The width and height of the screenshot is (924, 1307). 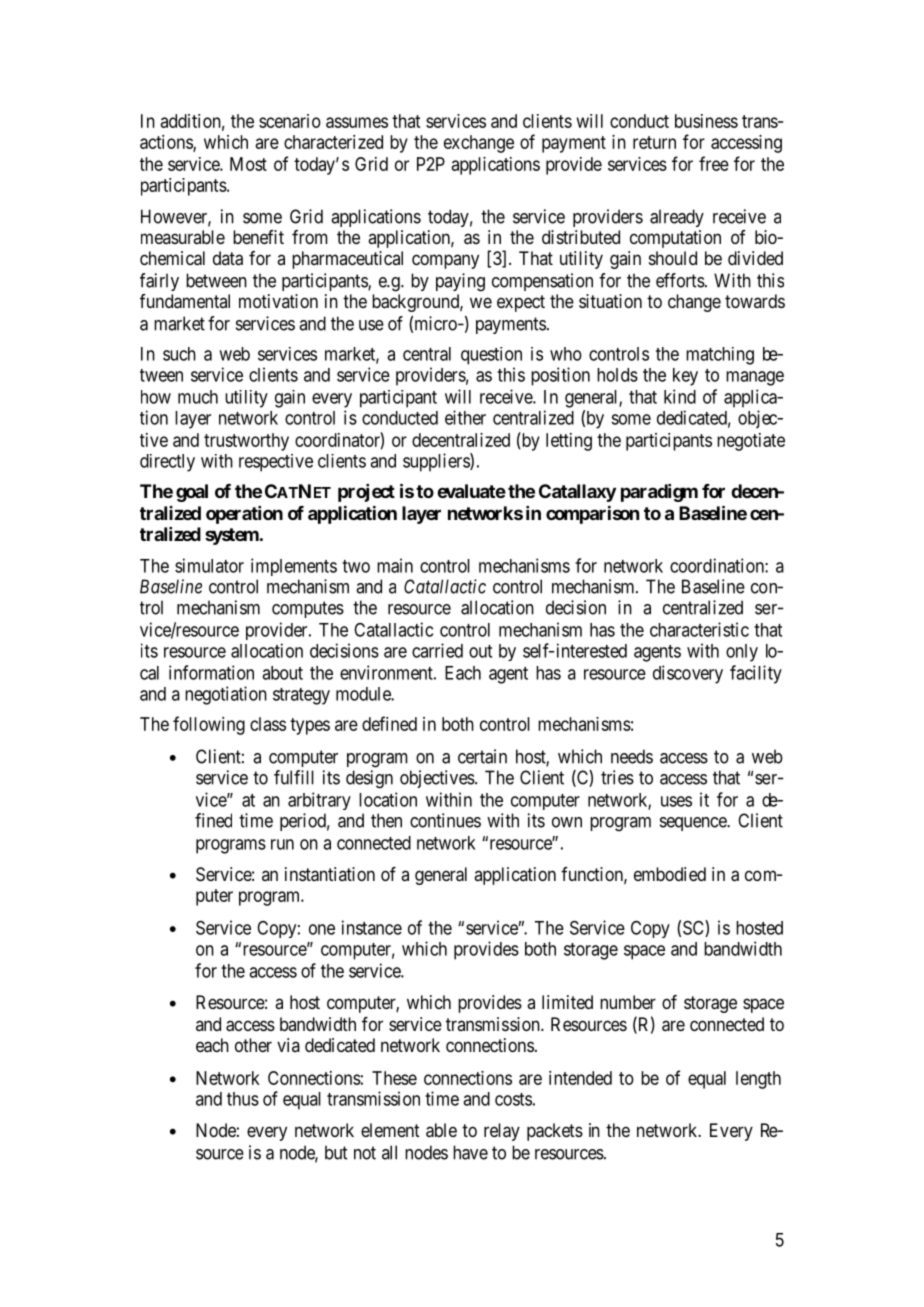 What do you see at coordinates (670, 874) in the screenshot?
I see `embodied` at bounding box center [670, 874].
